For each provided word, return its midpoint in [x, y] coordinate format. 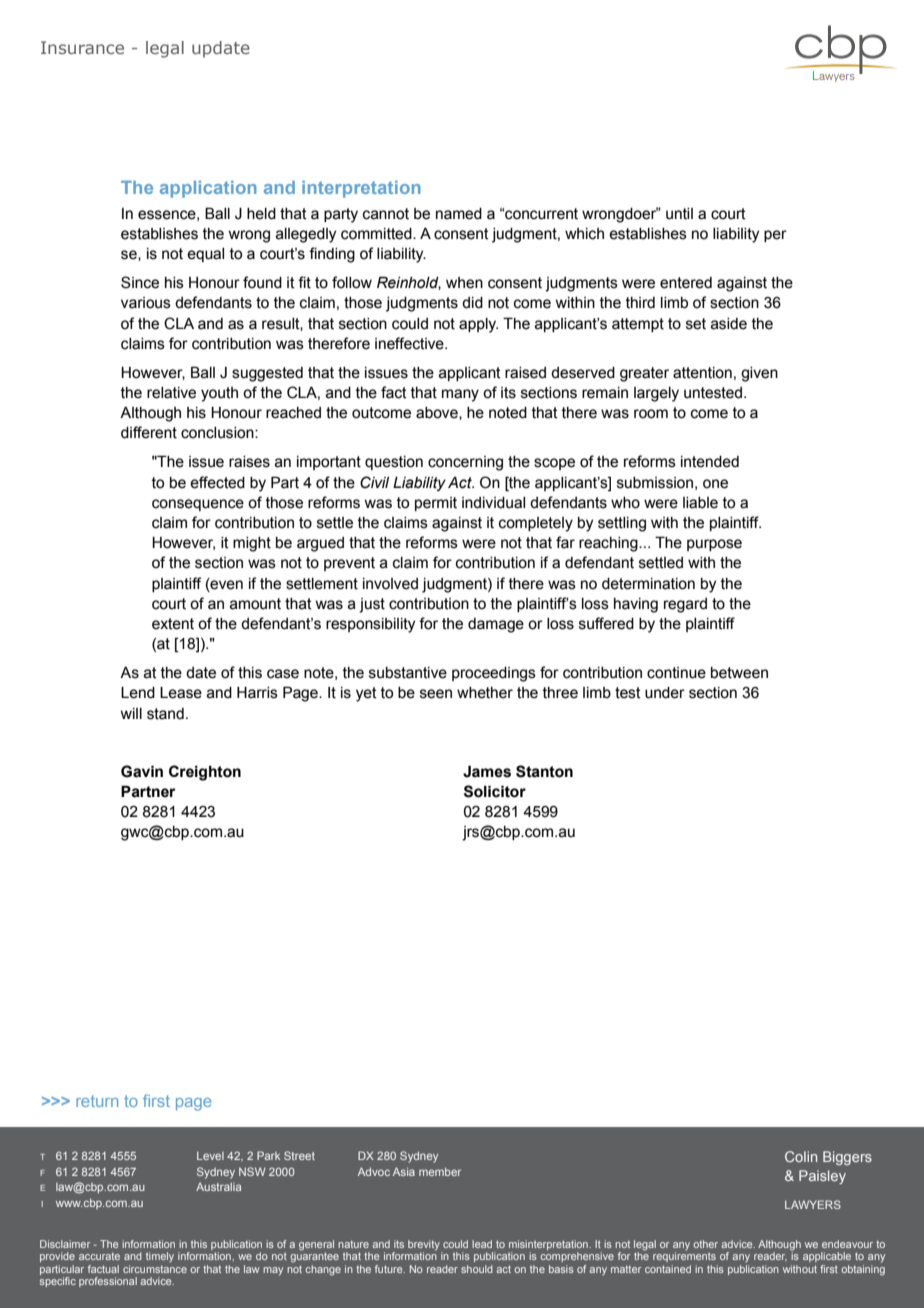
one [715, 484]
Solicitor [495, 791]
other [705, 1244]
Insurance [82, 47]
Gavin [142, 771]
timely [160, 1257]
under [665, 693]
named [459, 214]
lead [482, 1244]
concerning [465, 463]
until [679, 214]
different [149, 432]
